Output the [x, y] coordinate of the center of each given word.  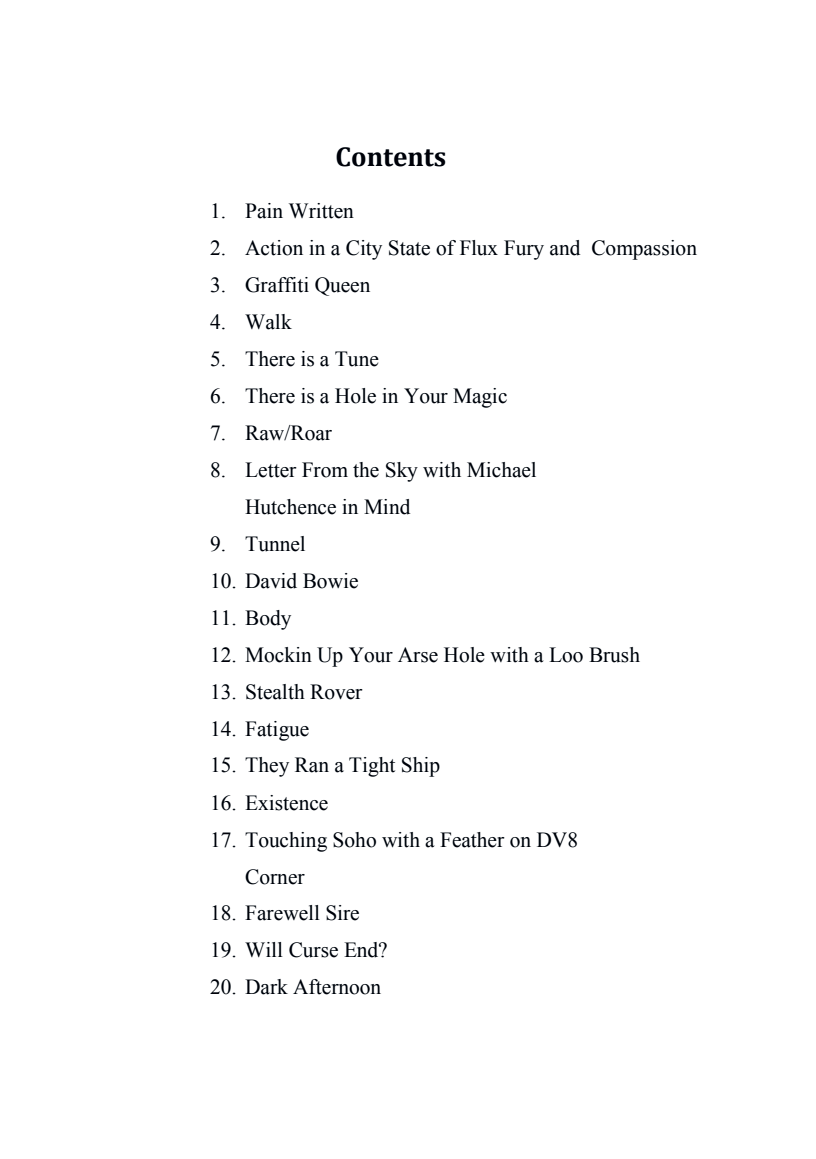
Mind [387, 507]
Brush [614, 655]
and [565, 248]
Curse [313, 950]
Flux [479, 248]
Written [321, 211]
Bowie [330, 581]
